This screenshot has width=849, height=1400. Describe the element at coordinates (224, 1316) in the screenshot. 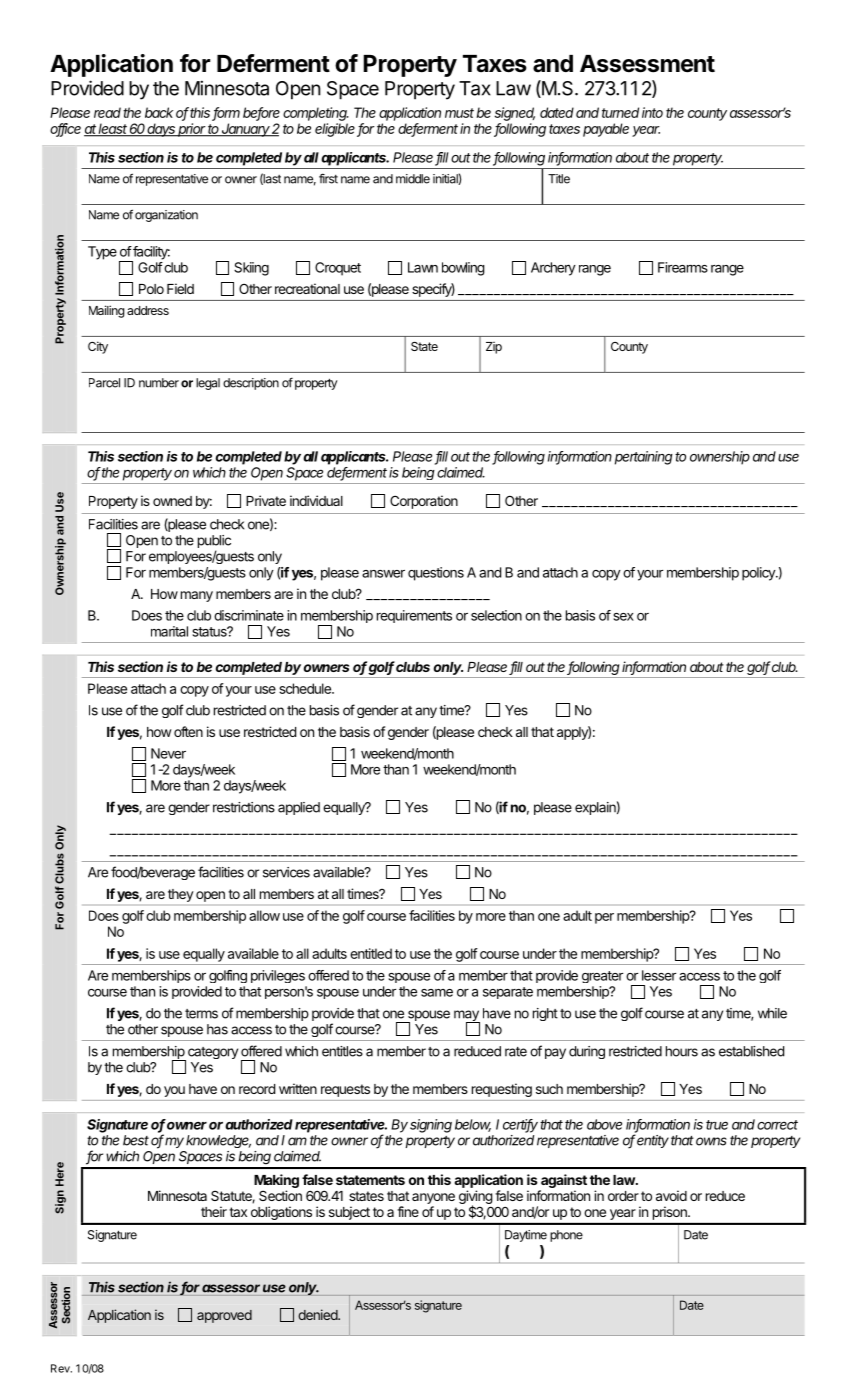

I see `approved` at that location.
